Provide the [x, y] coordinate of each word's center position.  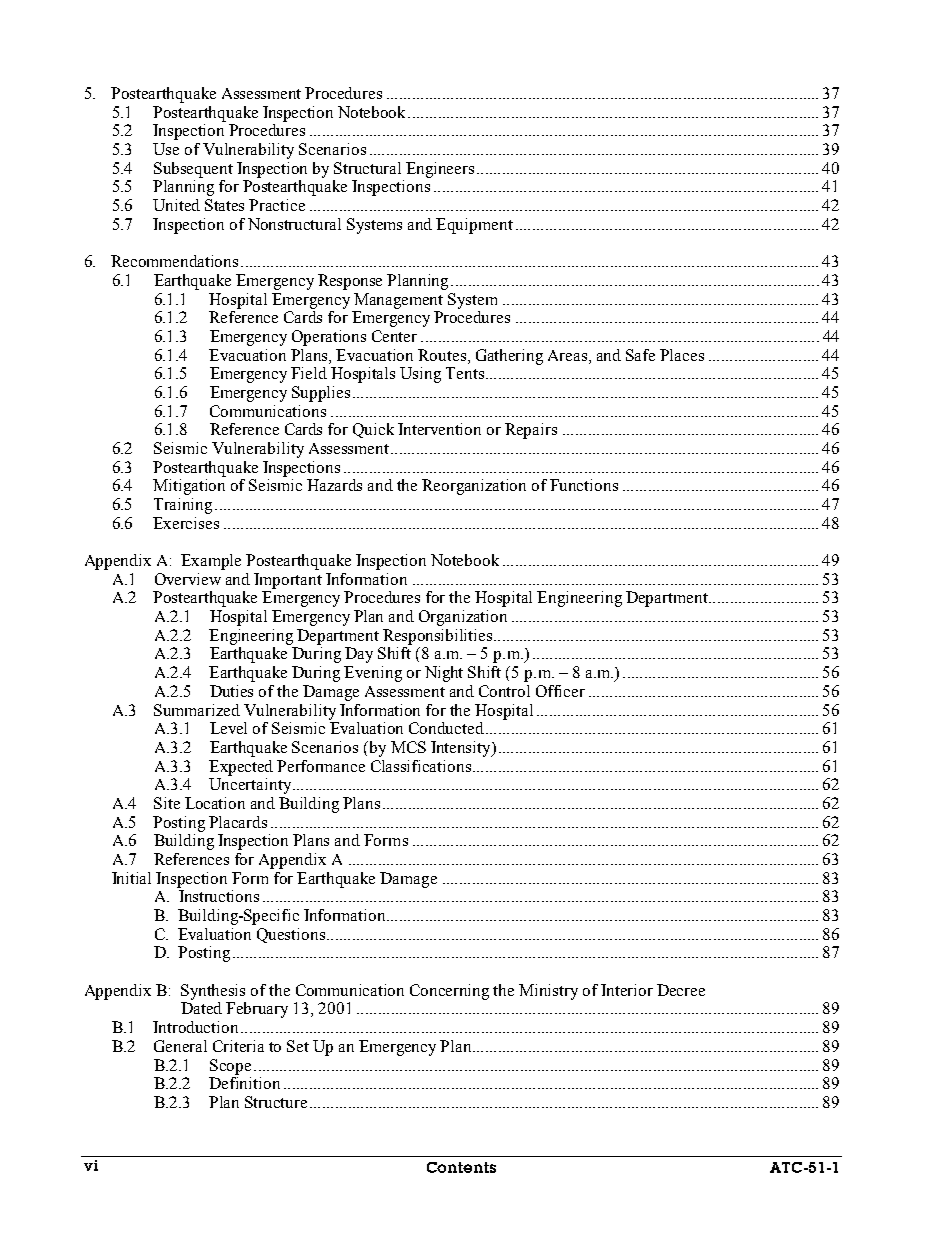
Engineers [440, 170]
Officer [560, 691]
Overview [188, 579]
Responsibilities [439, 637]
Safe [640, 355]
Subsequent [193, 170]
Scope [230, 1067]
